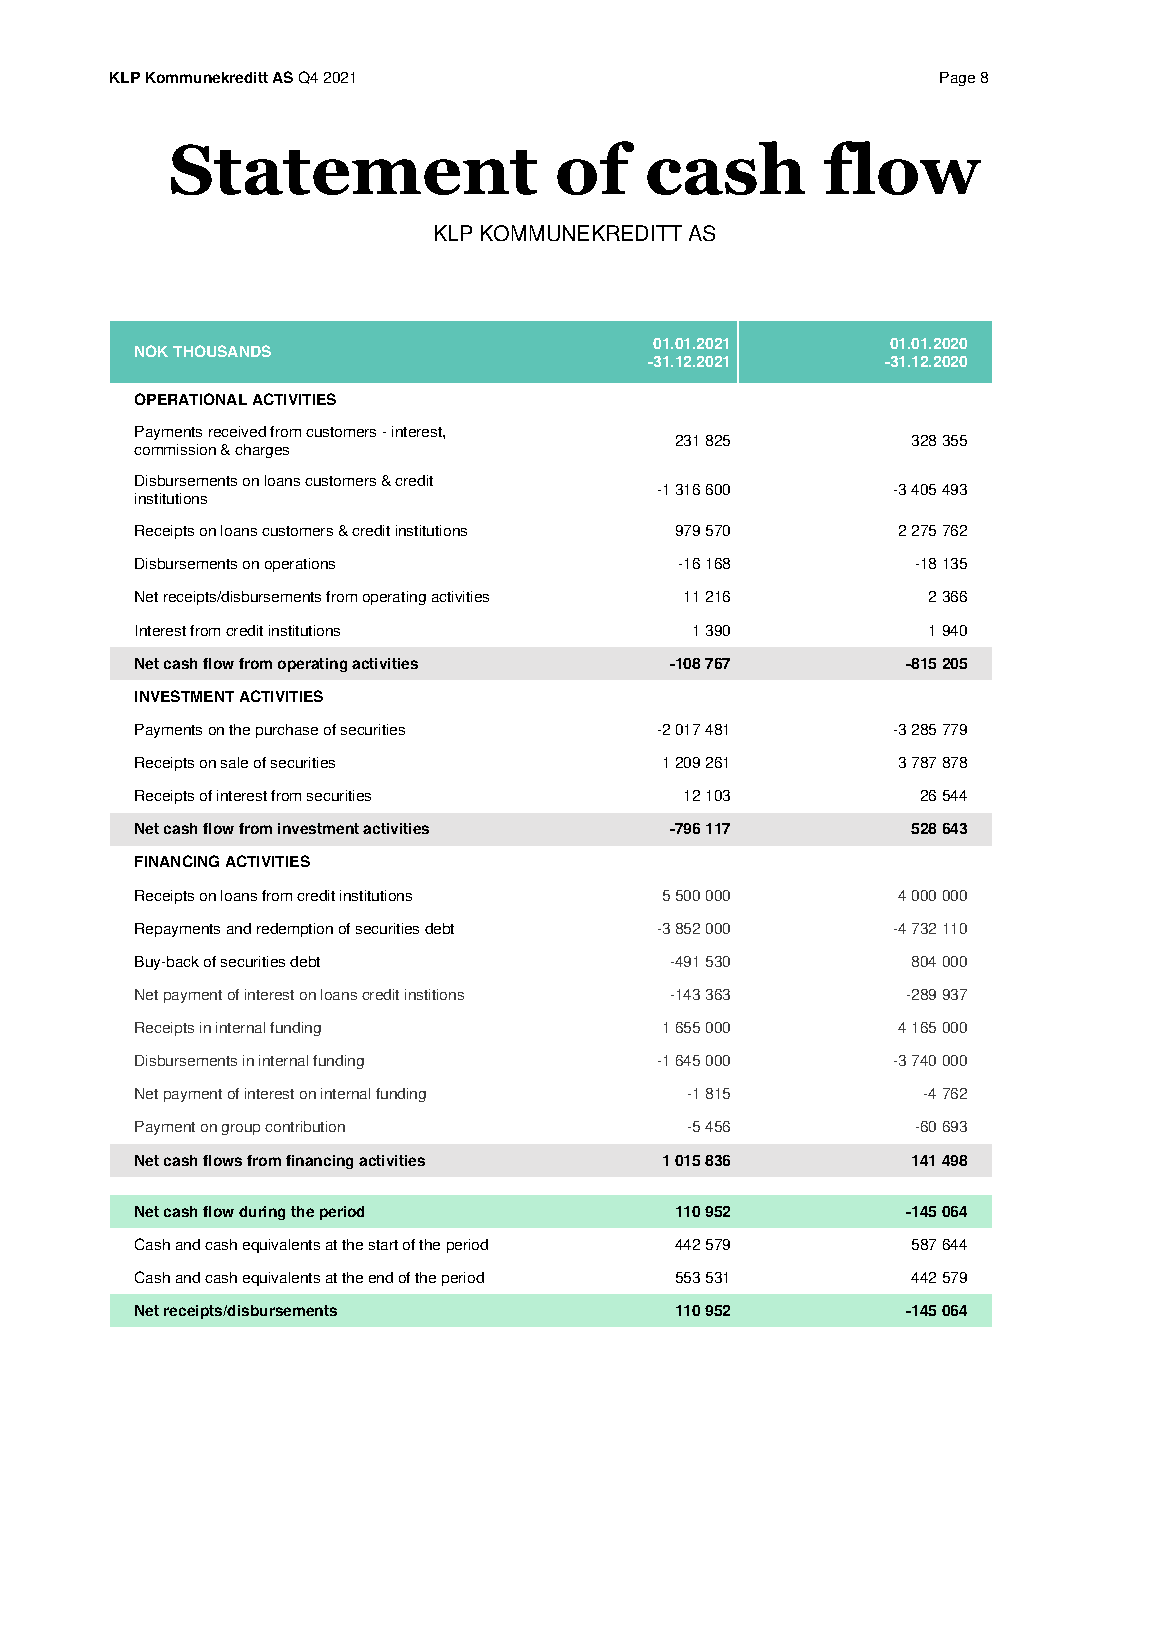 The width and height of the page is (1153, 1631). Describe the element at coordinates (381, 1277) in the page. I see `end` at that location.
